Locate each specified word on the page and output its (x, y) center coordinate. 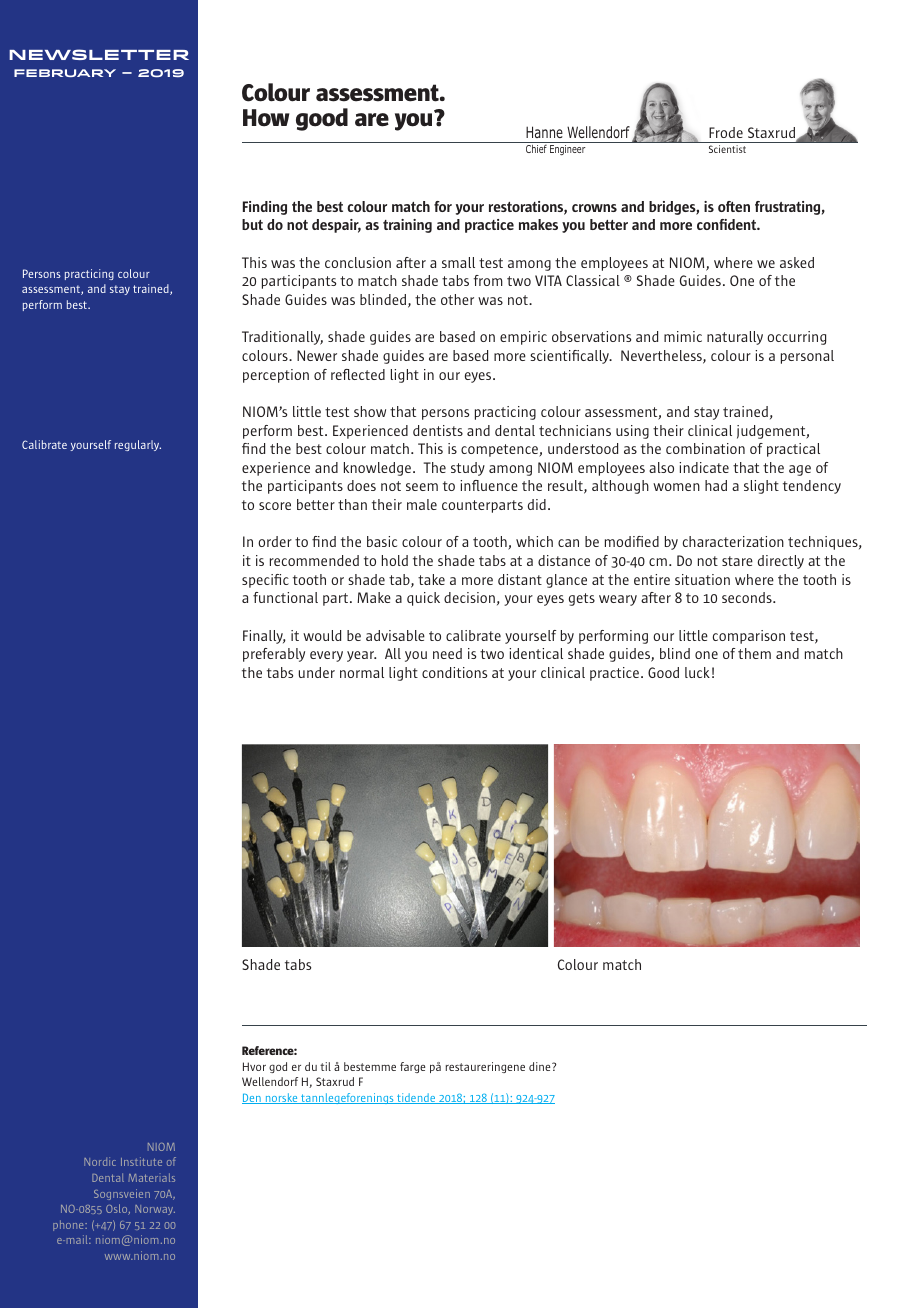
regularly (138, 445)
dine (541, 1066)
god (278, 1067)
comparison (749, 637)
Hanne (544, 132)
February (65, 73)
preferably (274, 655)
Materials (151, 1177)
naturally (735, 338)
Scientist (727, 149)
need (447, 653)
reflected (358, 374)
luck (697, 672)
